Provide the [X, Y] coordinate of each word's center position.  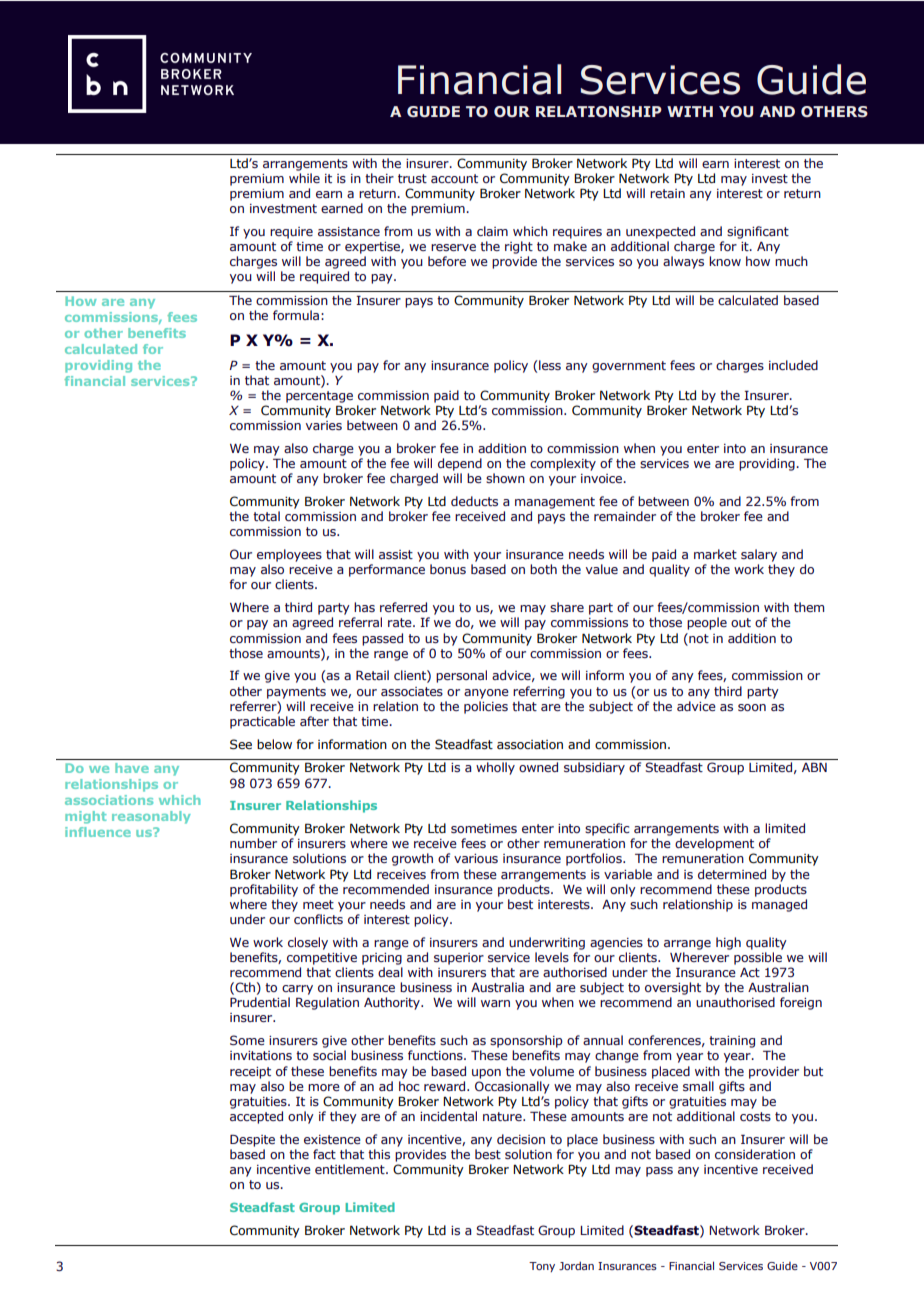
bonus [448, 569]
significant [758, 232]
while [304, 178]
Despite [252, 1140]
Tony [542, 1267]
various [476, 858]
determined [732, 874]
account [454, 178]
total [266, 516]
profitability [264, 890]
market [715, 554]
